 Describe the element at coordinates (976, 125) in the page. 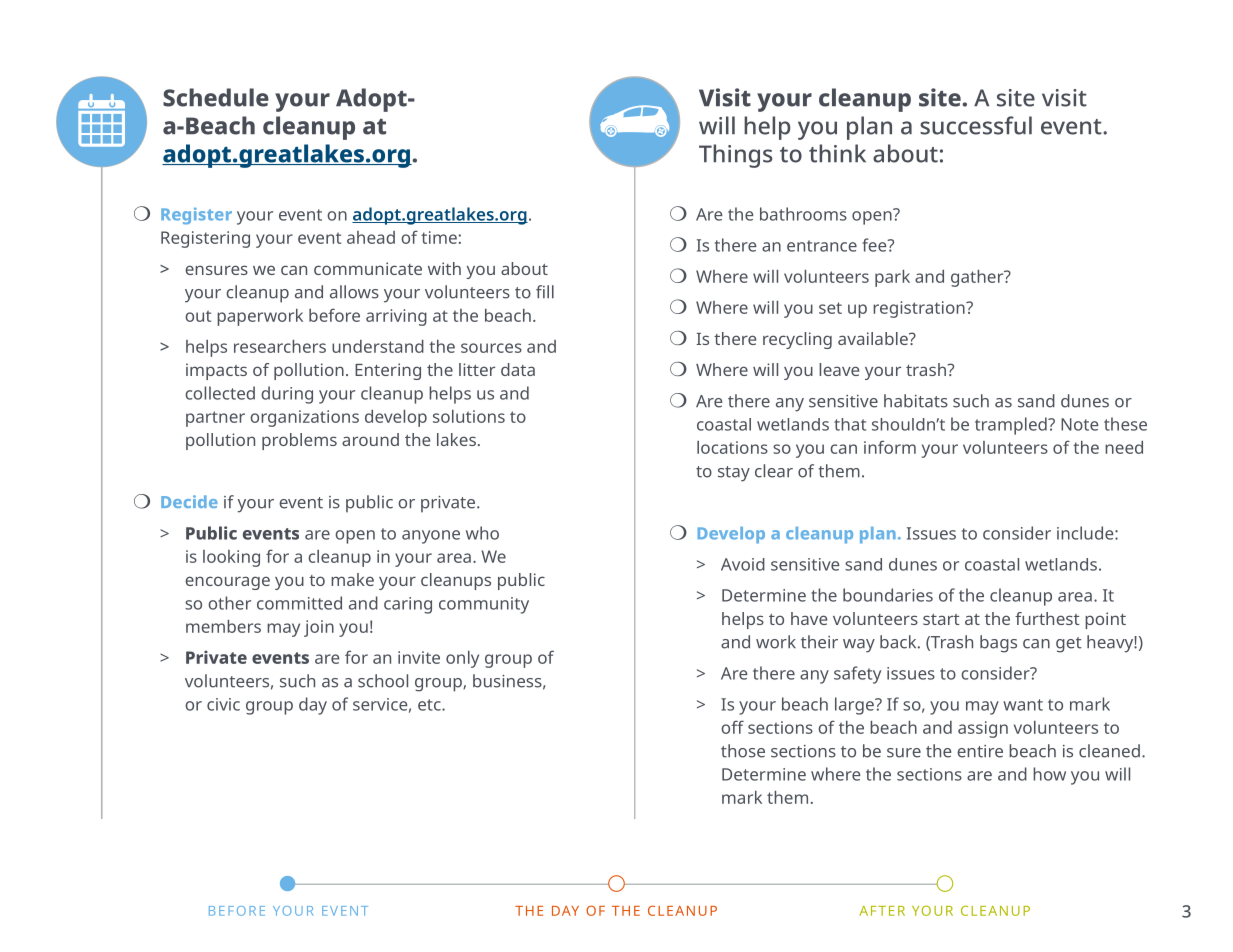

I see `successful` at that location.
